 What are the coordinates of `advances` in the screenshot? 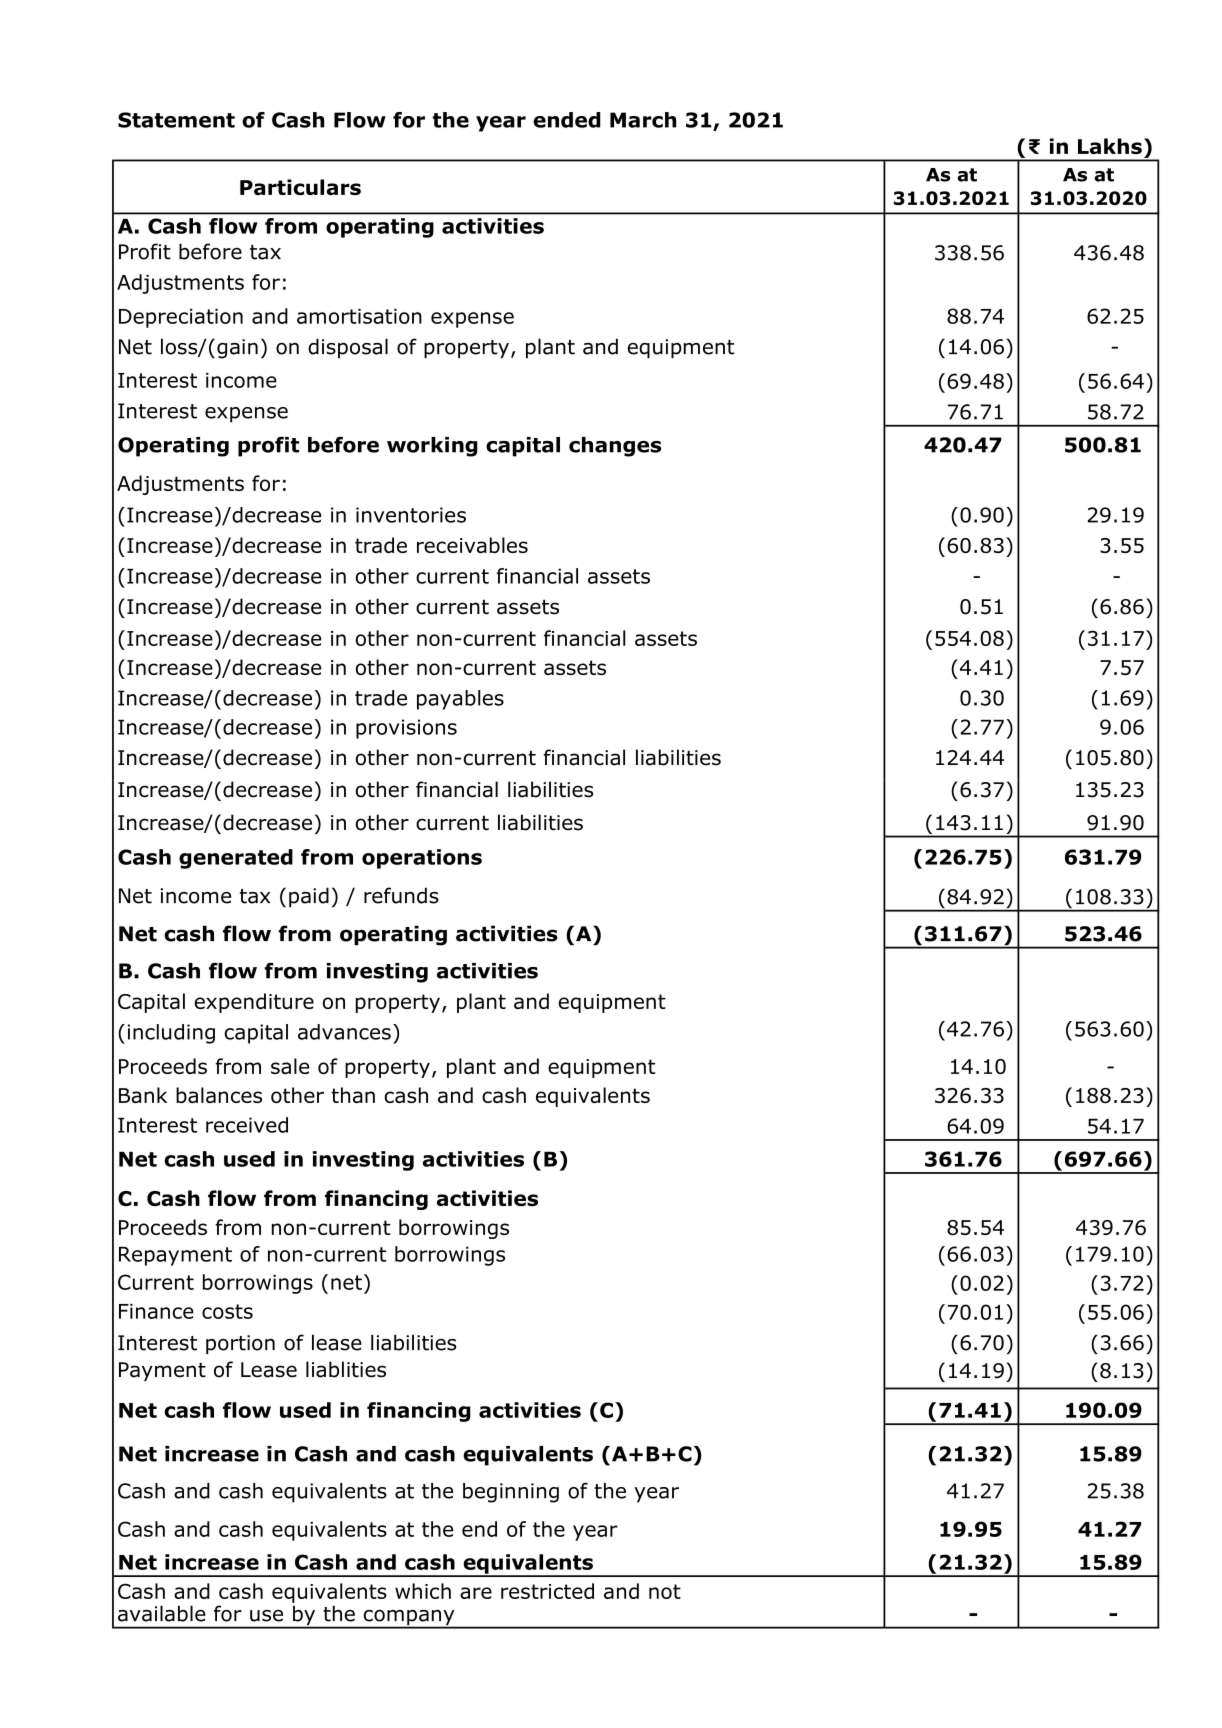 It's located at (344, 1032).
